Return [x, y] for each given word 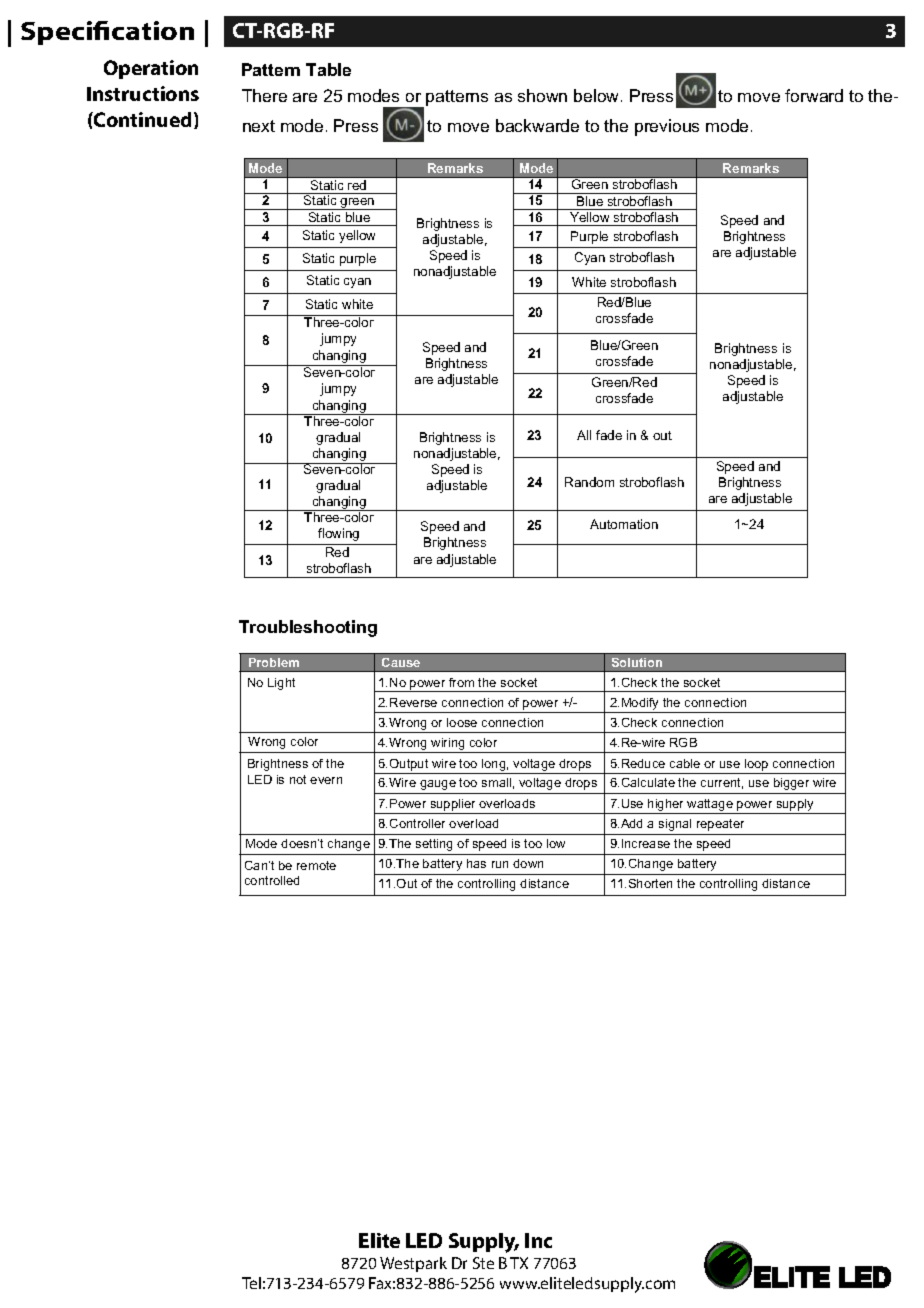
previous [667, 127]
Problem [274, 662]
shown [542, 95]
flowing [338, 534]
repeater [720, 825]
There [264, 95]
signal [675, 825]
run [500, 864]
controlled [272, 880]
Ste [483, 1263]
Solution [637, 662]
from [461, 682]
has [476, 863]
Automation [624, 524]
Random [589, 482]
